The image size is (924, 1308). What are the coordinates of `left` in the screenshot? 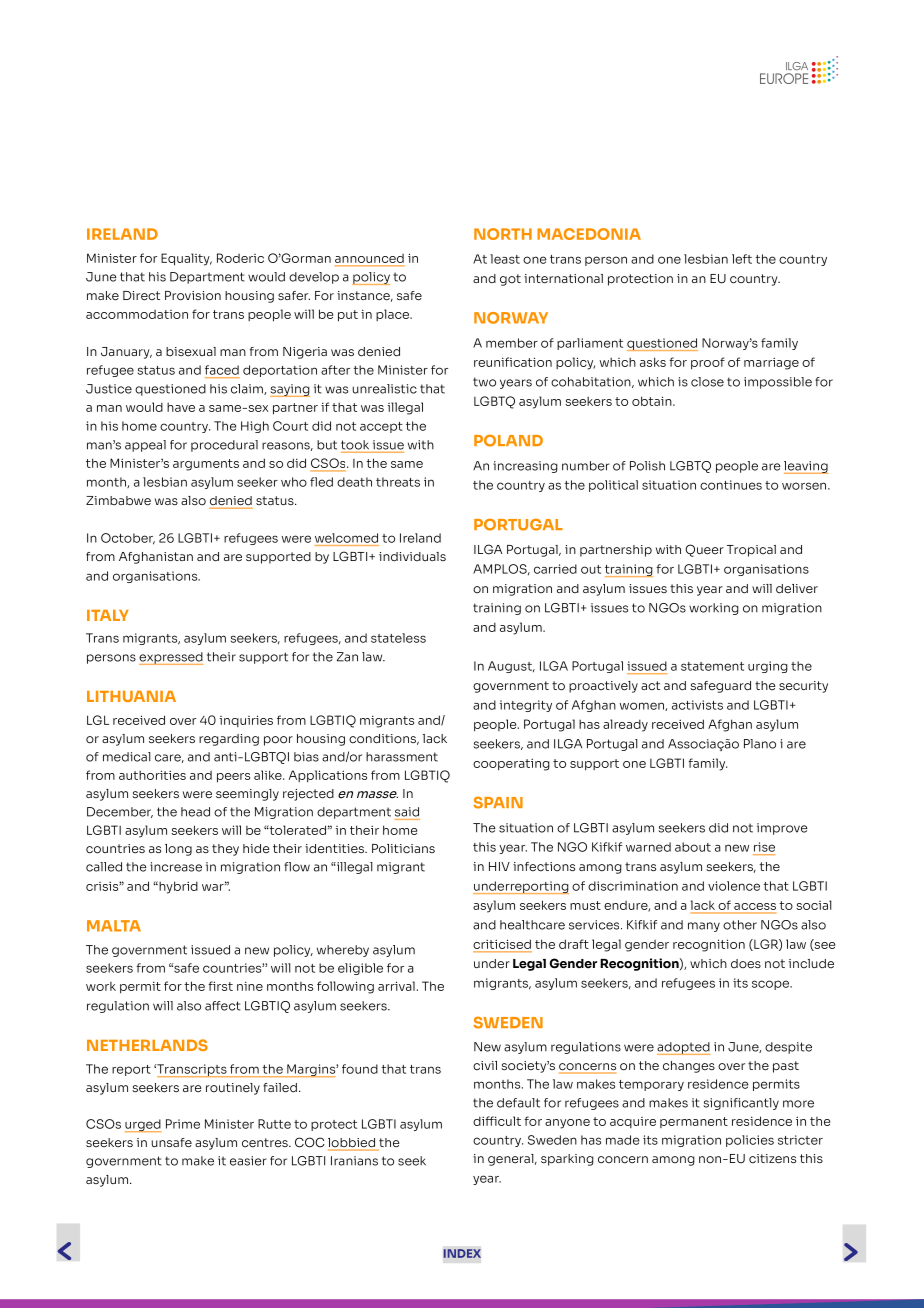 It's located at (742, 259).
